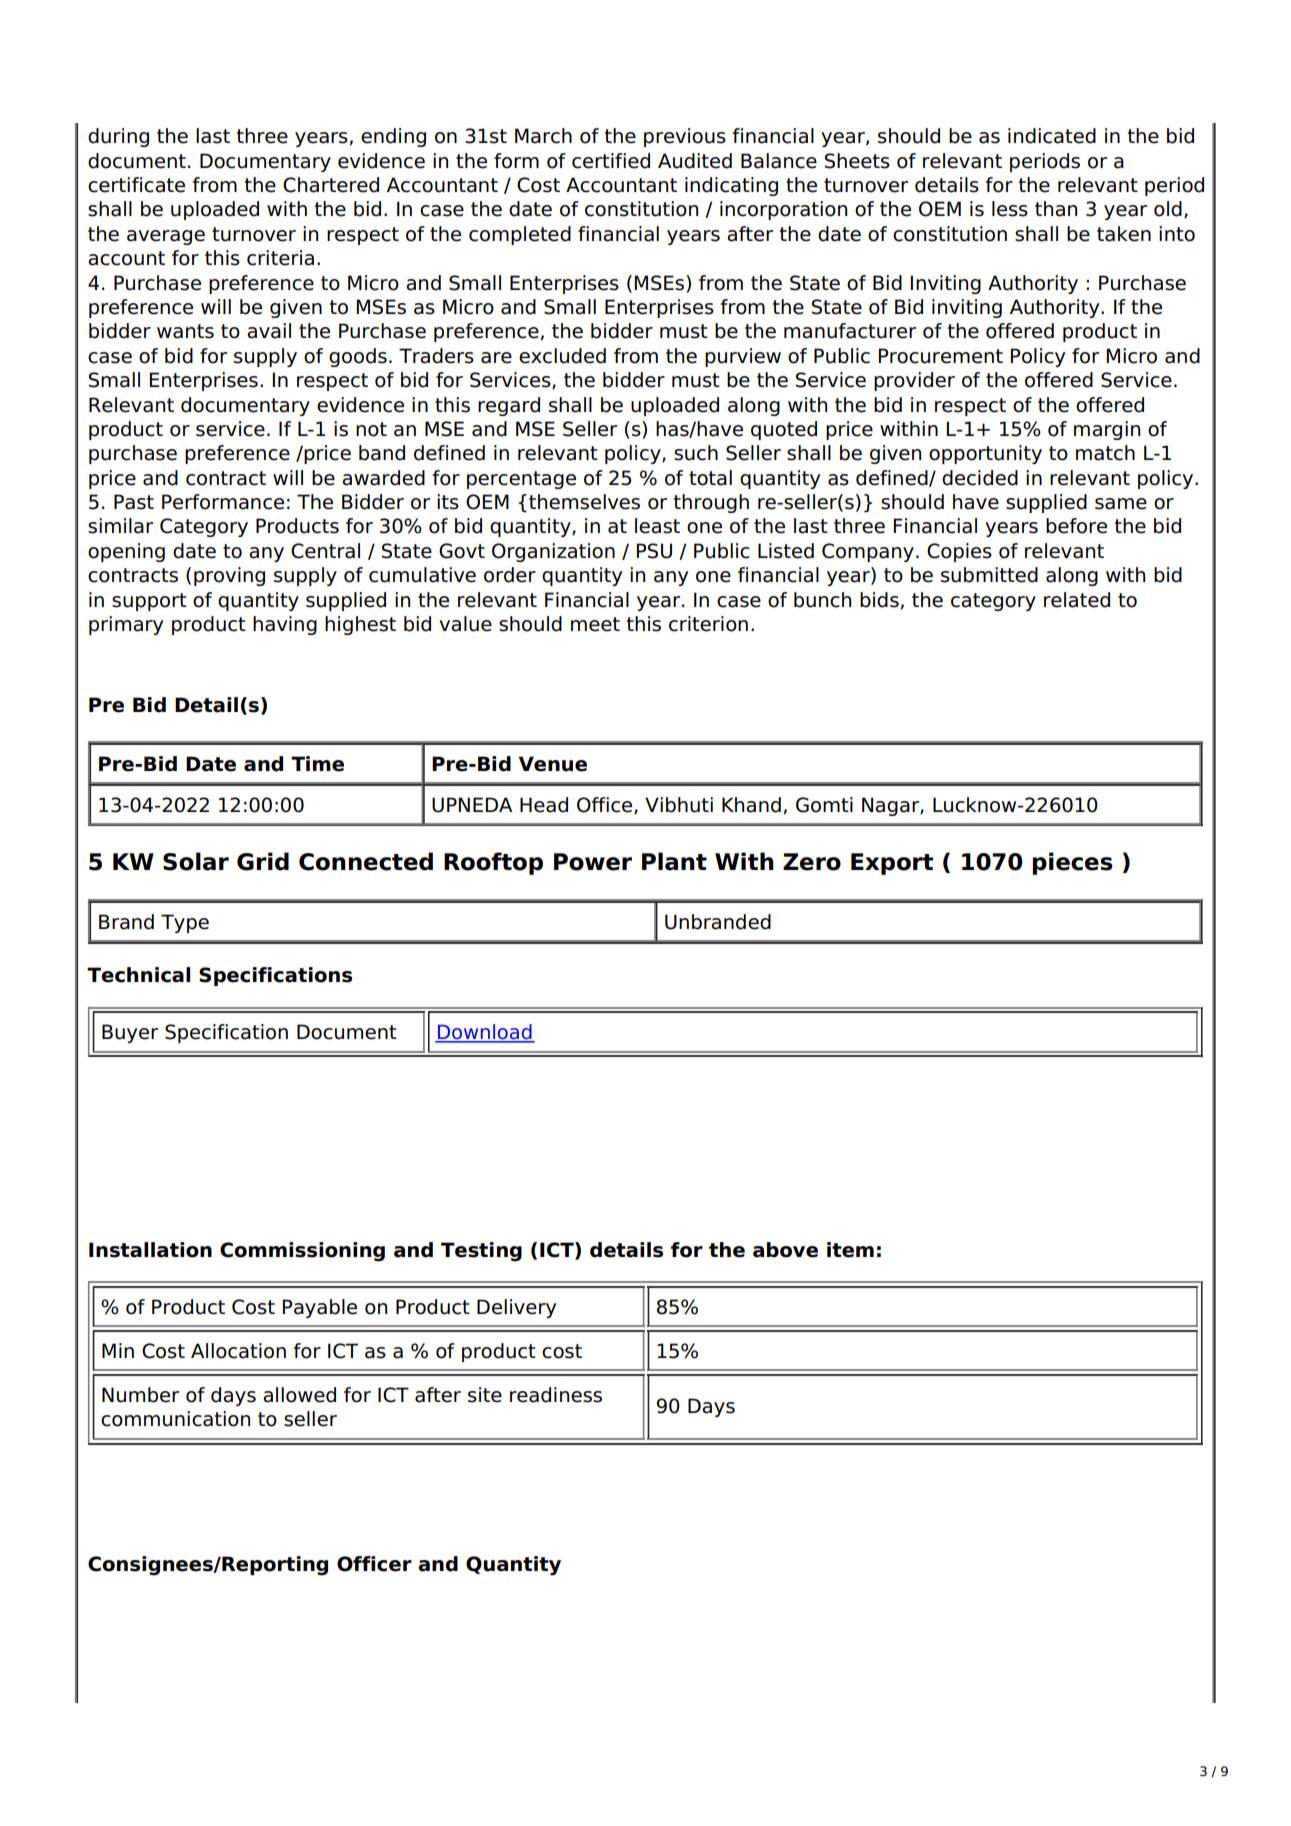  Describe the element at coordinates (611, 161) in the screenshot. I see `certified` at that location.
